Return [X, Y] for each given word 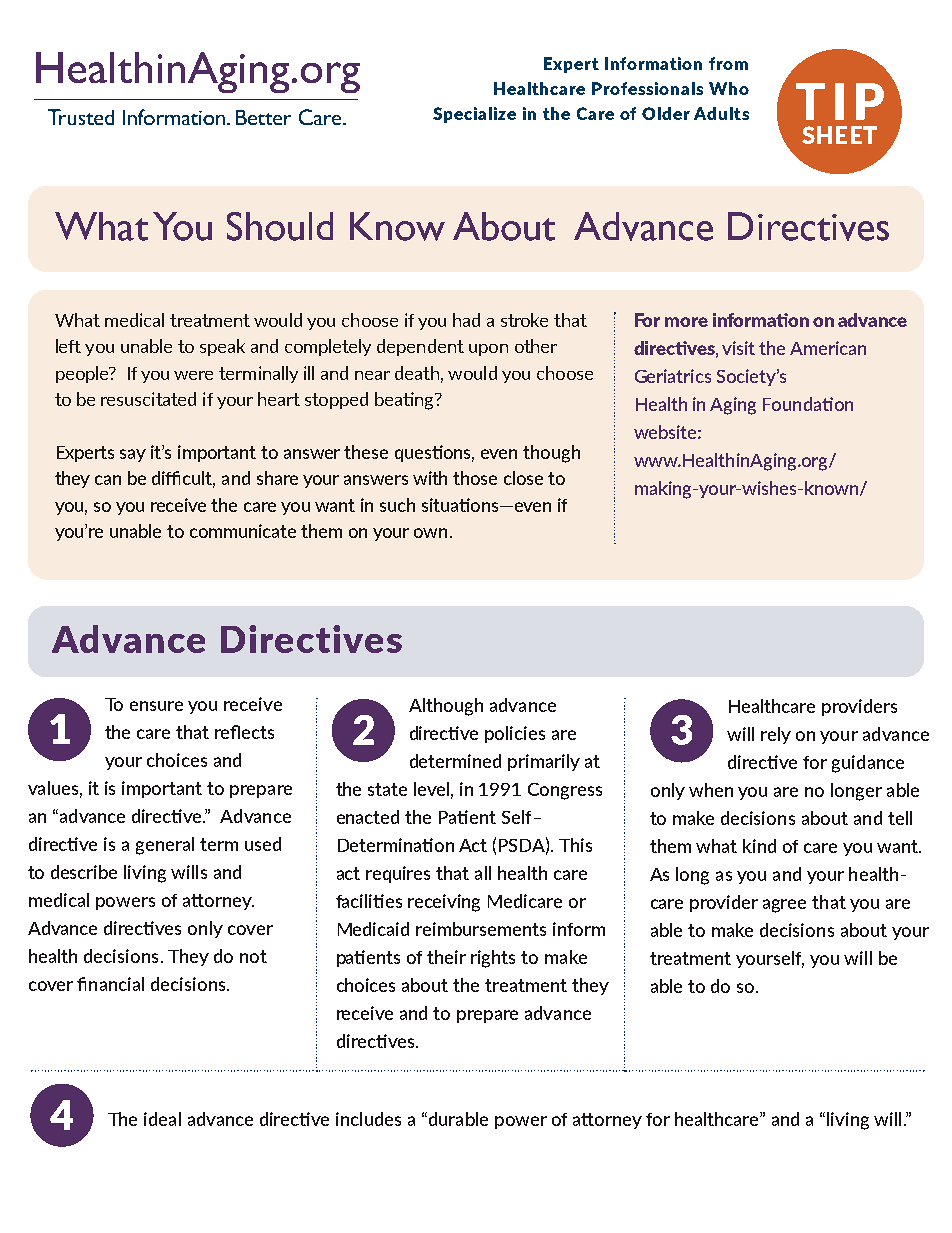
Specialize [474, 115]
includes [368, 1119]
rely [776, 735]
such [397, 505]
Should [280, 226]
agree [784, 906]
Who [729, 88]
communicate [243, 531]
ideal [162, 1119]
